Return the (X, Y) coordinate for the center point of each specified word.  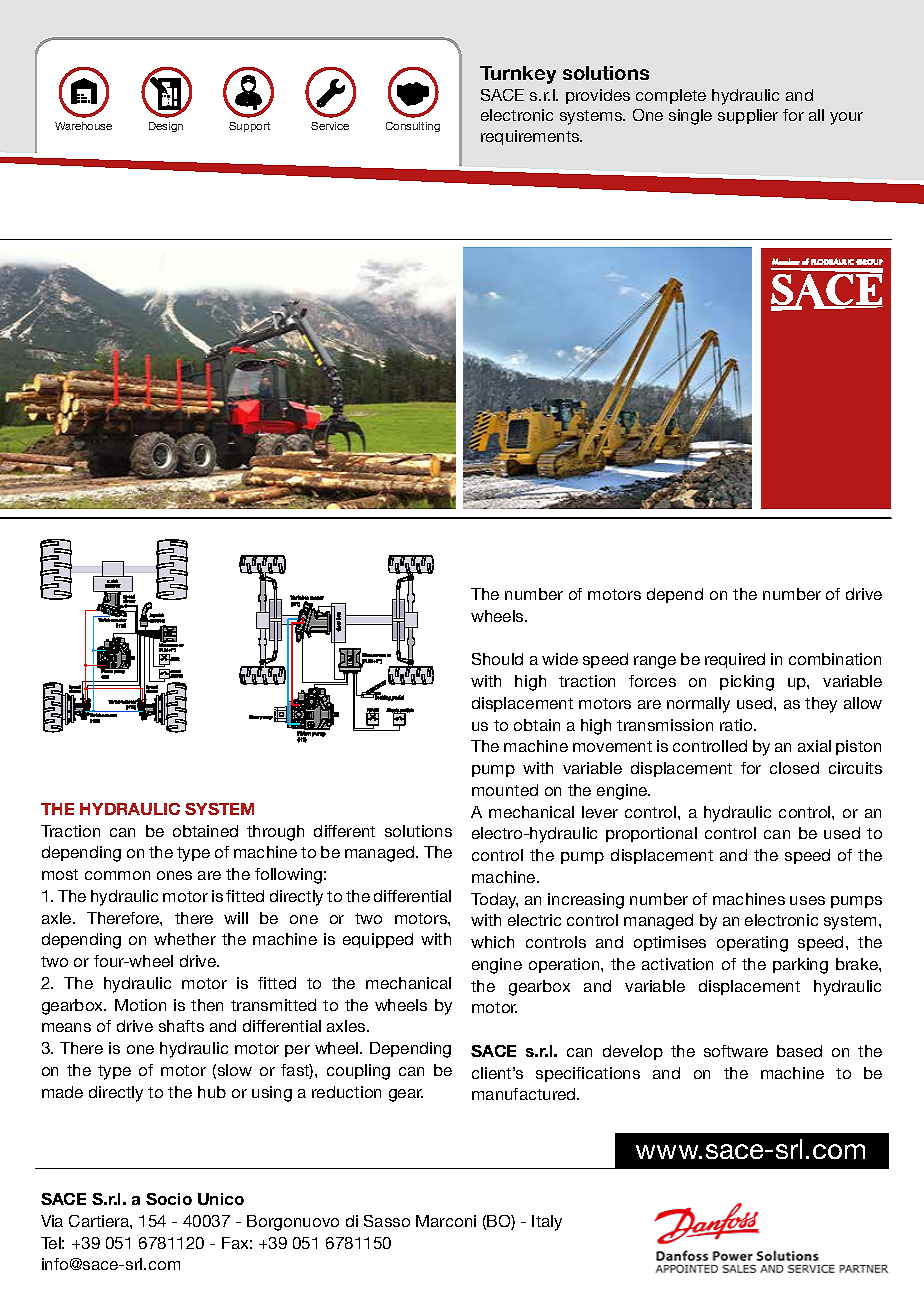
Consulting (413, 127)
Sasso (387, 1221)
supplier (748, 116)
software (736, 1051)
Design (166, 127)
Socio (169, 1199)
